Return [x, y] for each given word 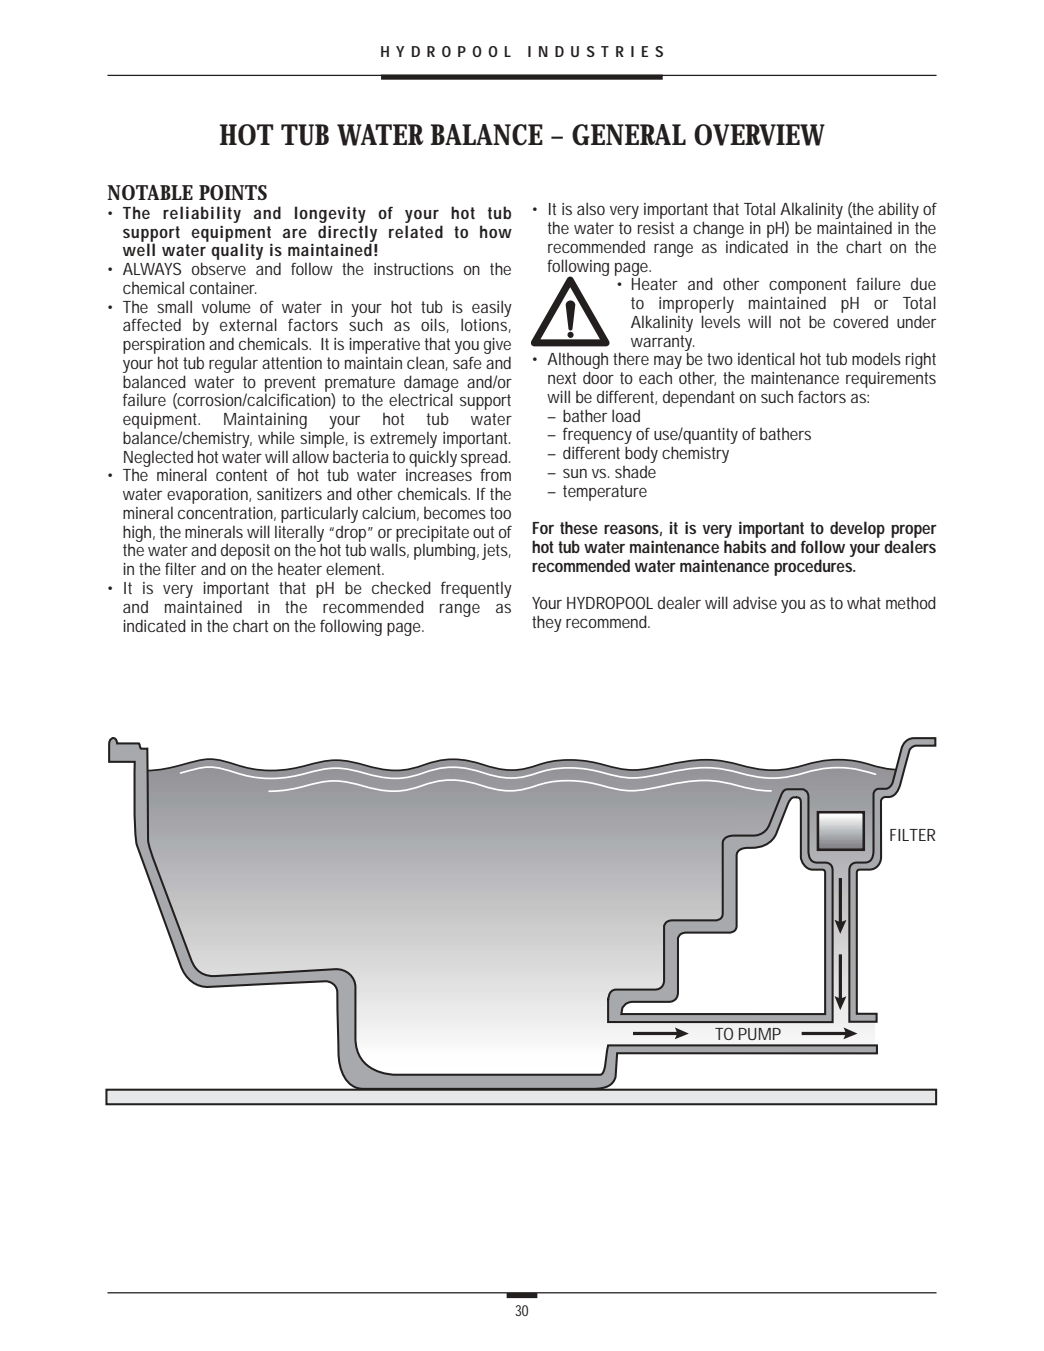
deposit [245, 553]
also [591, 208]
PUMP [760, 1034]
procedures [814, 567]
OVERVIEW [759, 135]
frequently [476, 589]
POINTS [233, 192]
